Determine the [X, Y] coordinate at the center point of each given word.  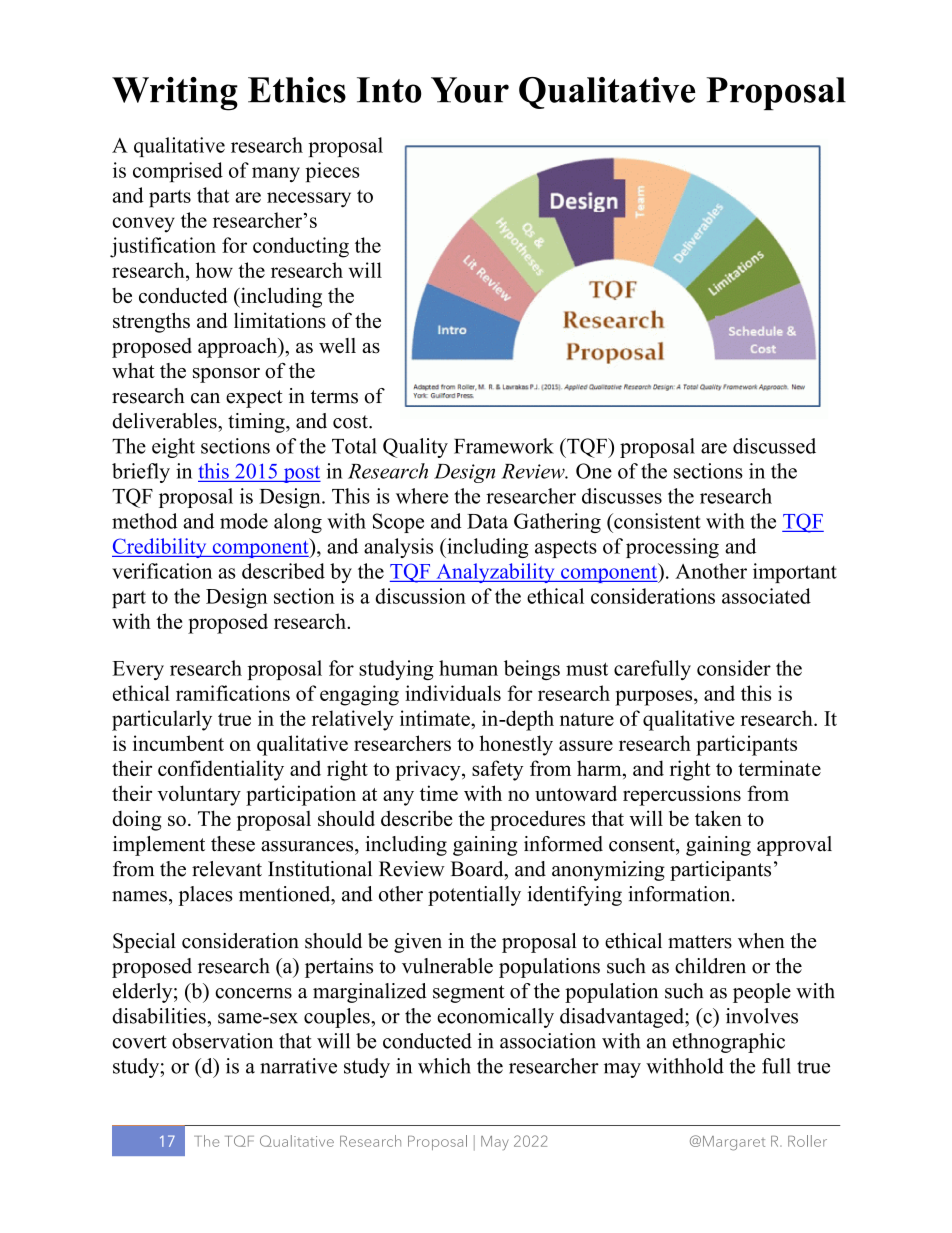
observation [222, 1041]
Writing [175, 94]
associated [766, 596]
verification [162, 571]
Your [470, 90]
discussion [420, 596]
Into [389, 90]
